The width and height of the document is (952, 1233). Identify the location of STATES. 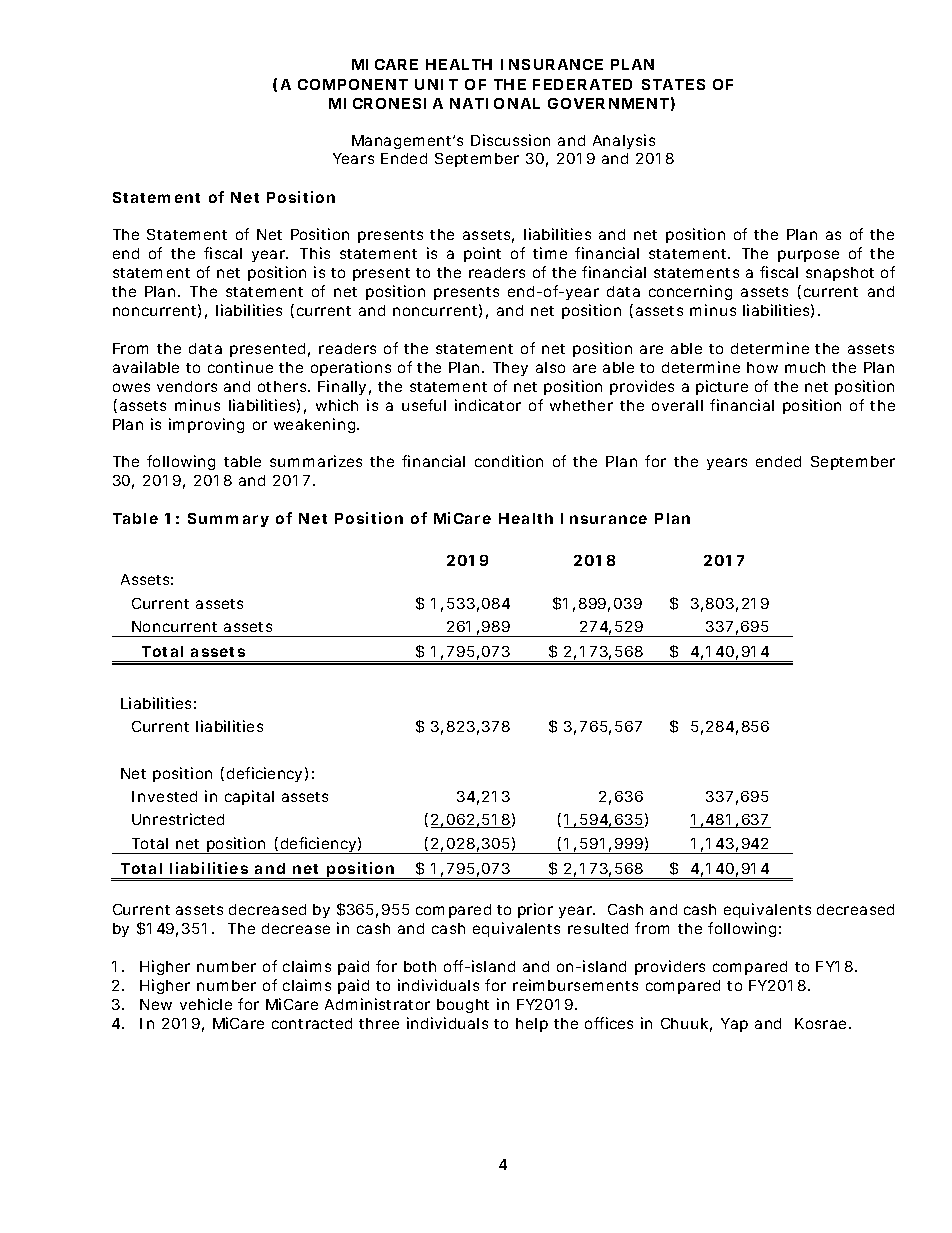
(673, 84).
